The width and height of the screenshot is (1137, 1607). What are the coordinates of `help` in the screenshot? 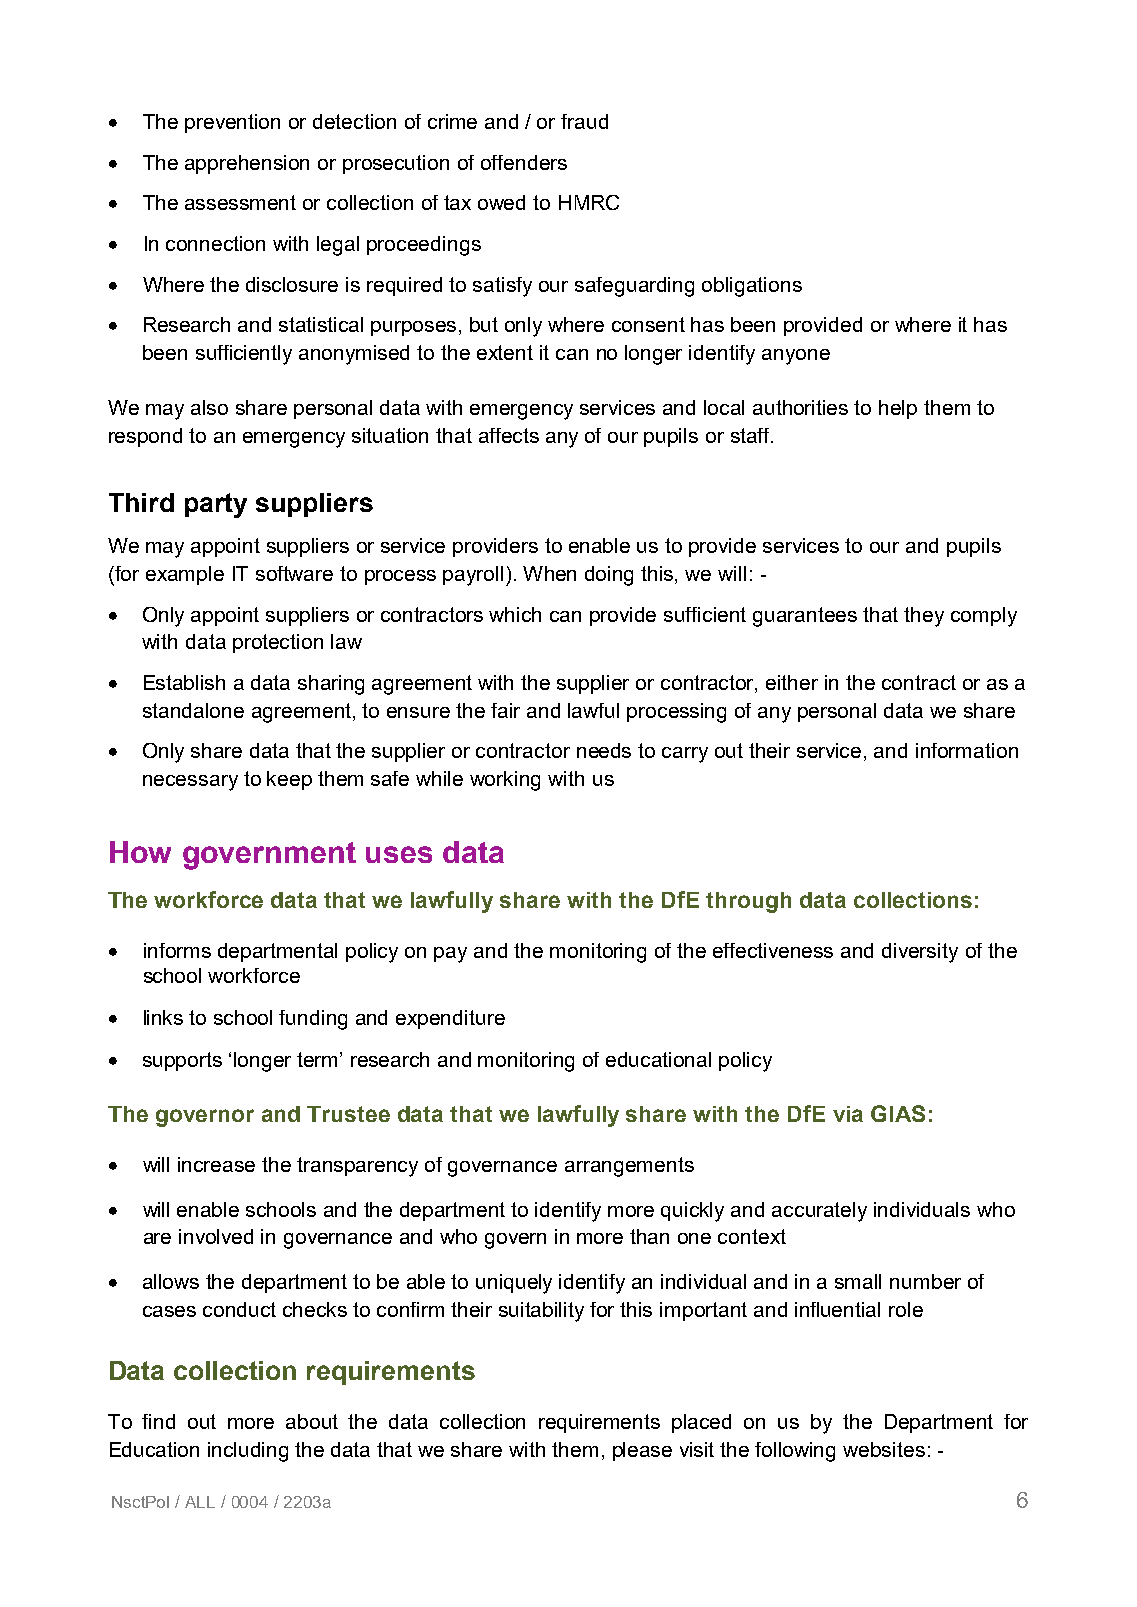 It's located at (898, 409).
